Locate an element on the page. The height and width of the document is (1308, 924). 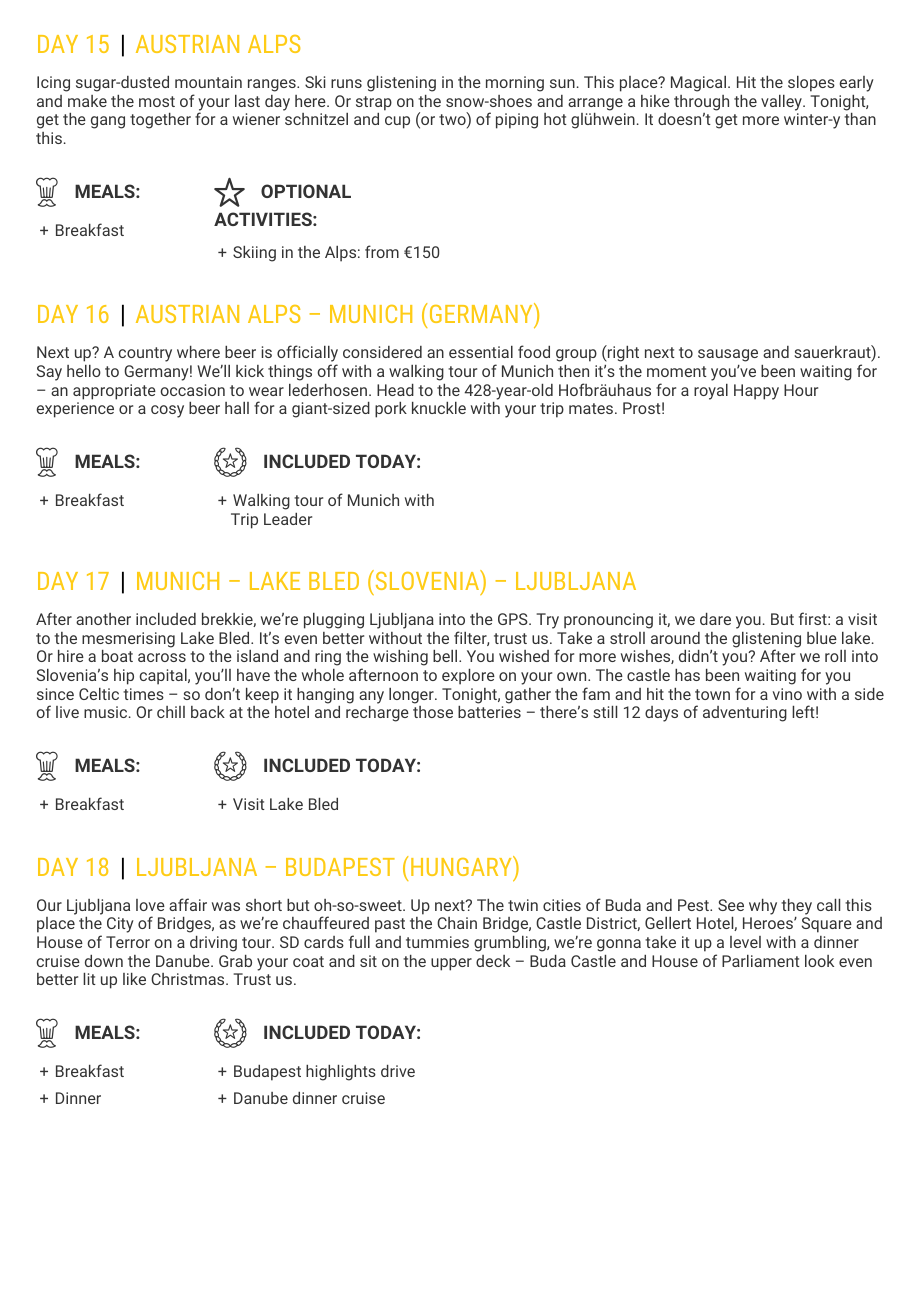
pork is located at coordinates (391, 410).
